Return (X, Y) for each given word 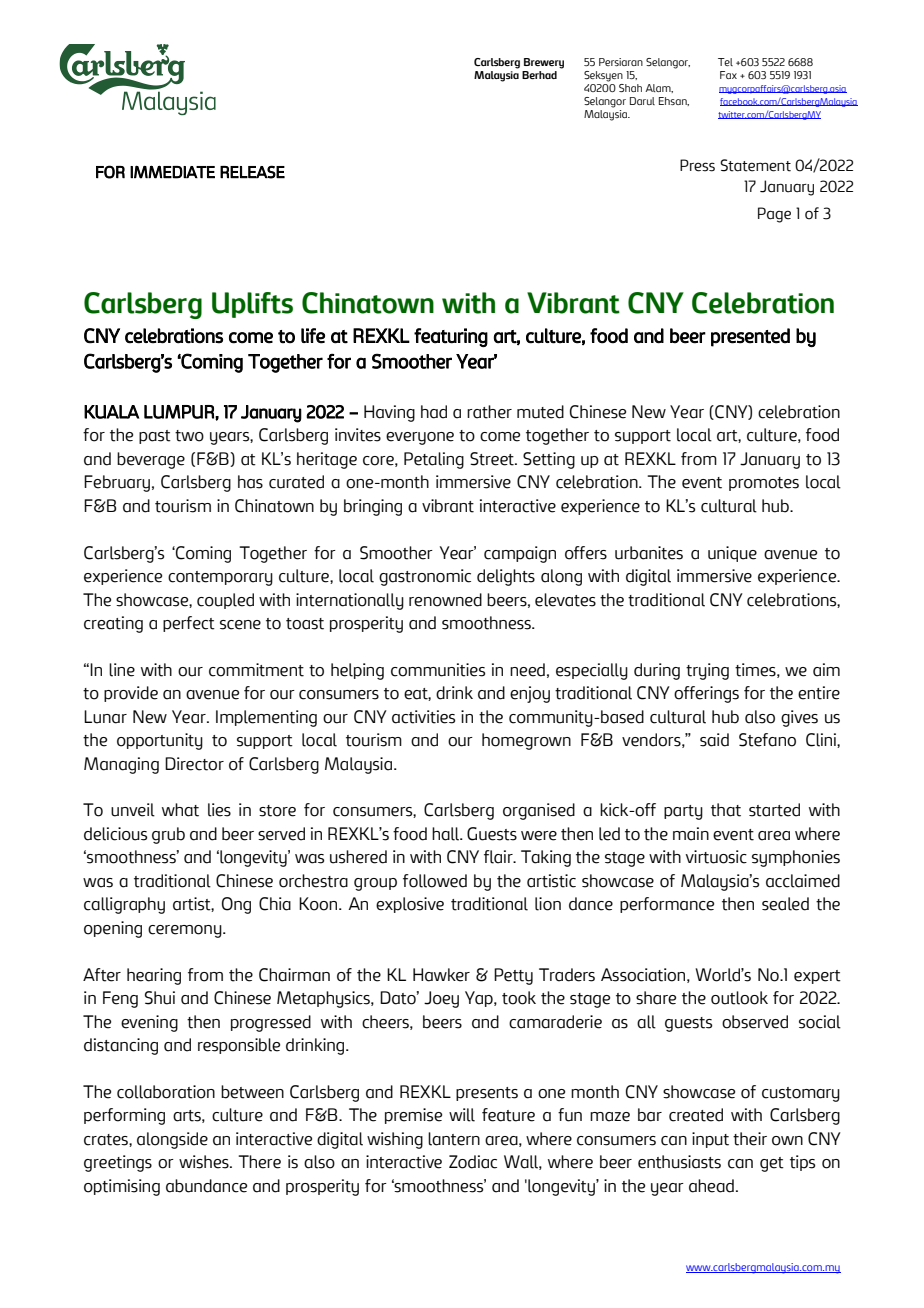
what (180, 810)
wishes (205, 1162)
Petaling (434, 460)
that (726, 810)
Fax (728, 75)
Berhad (539, 75)
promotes (764, 484)
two (189, 436)
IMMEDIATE (172, 172)
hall (447, 834)
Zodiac (473, 1162)
